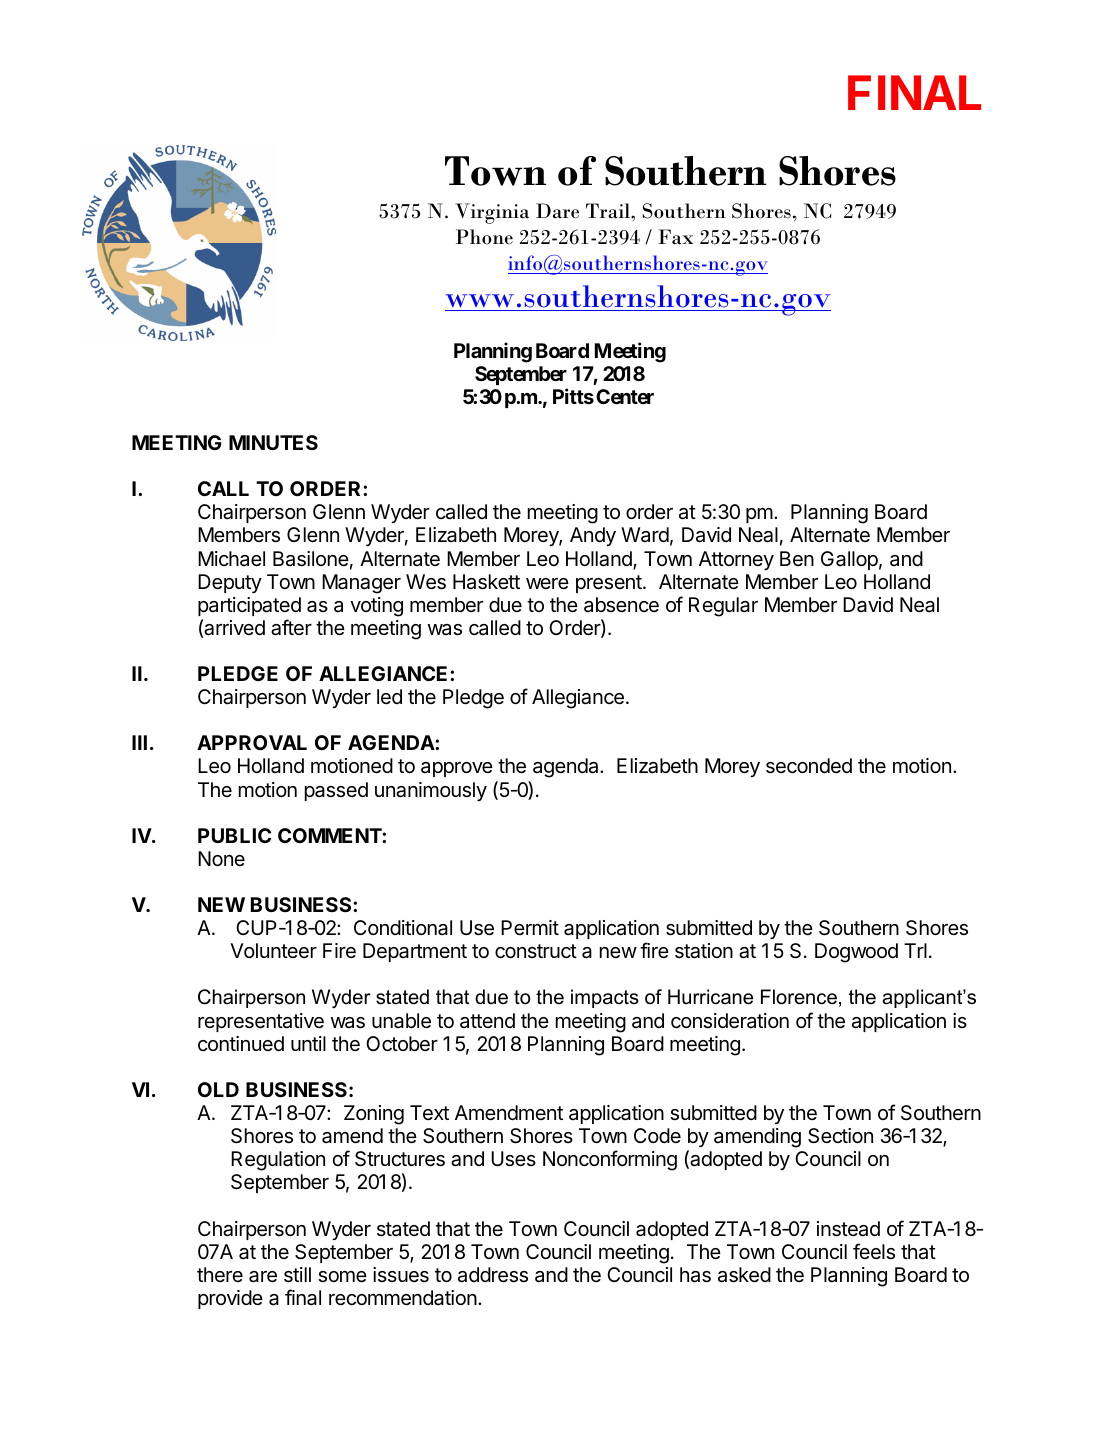 The width and height of the screenshot is (1117, 1446). I want to click on Phone, so click(484, 237).
